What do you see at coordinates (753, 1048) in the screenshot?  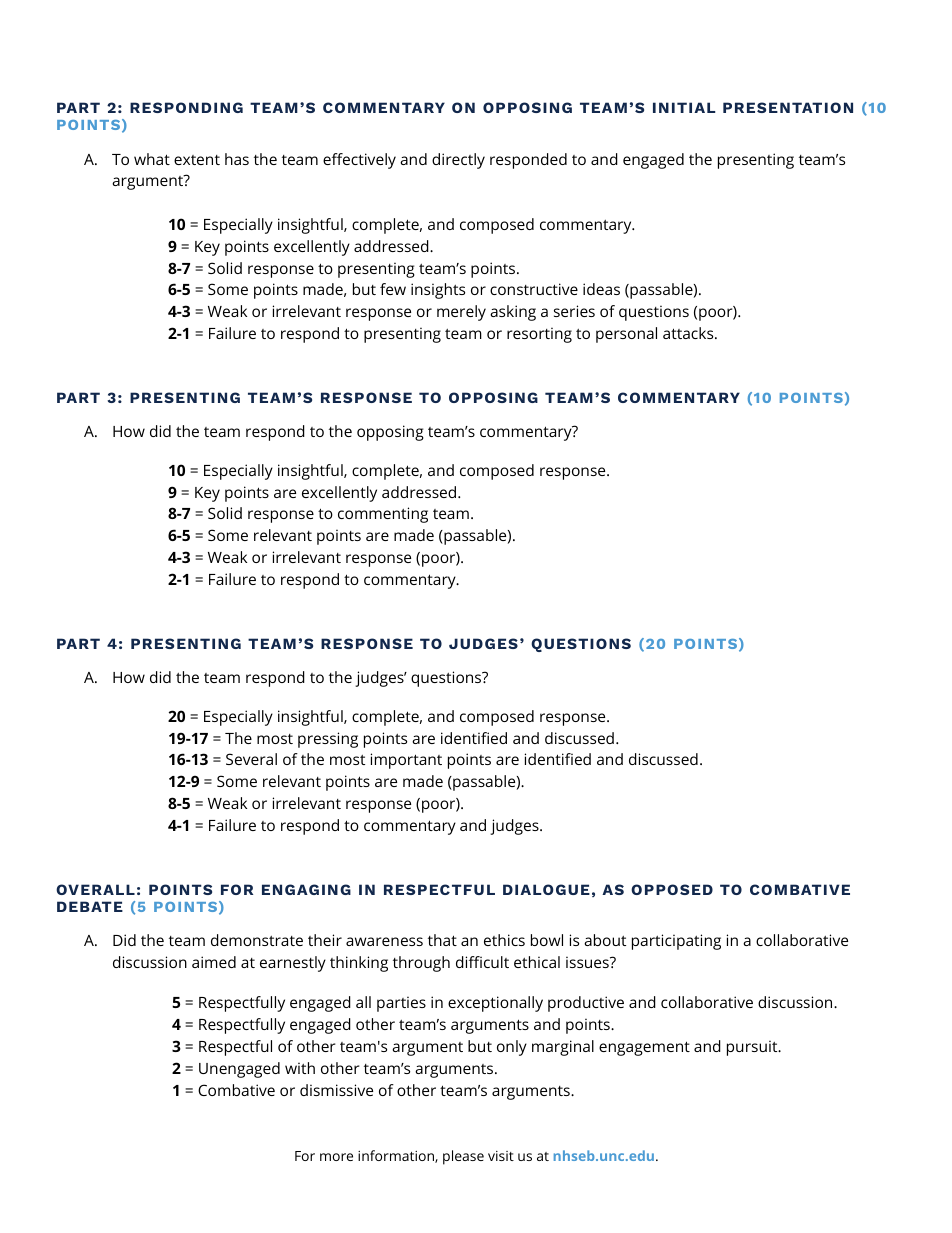 I see `pursuit` at bounding box center [753, 1048].
